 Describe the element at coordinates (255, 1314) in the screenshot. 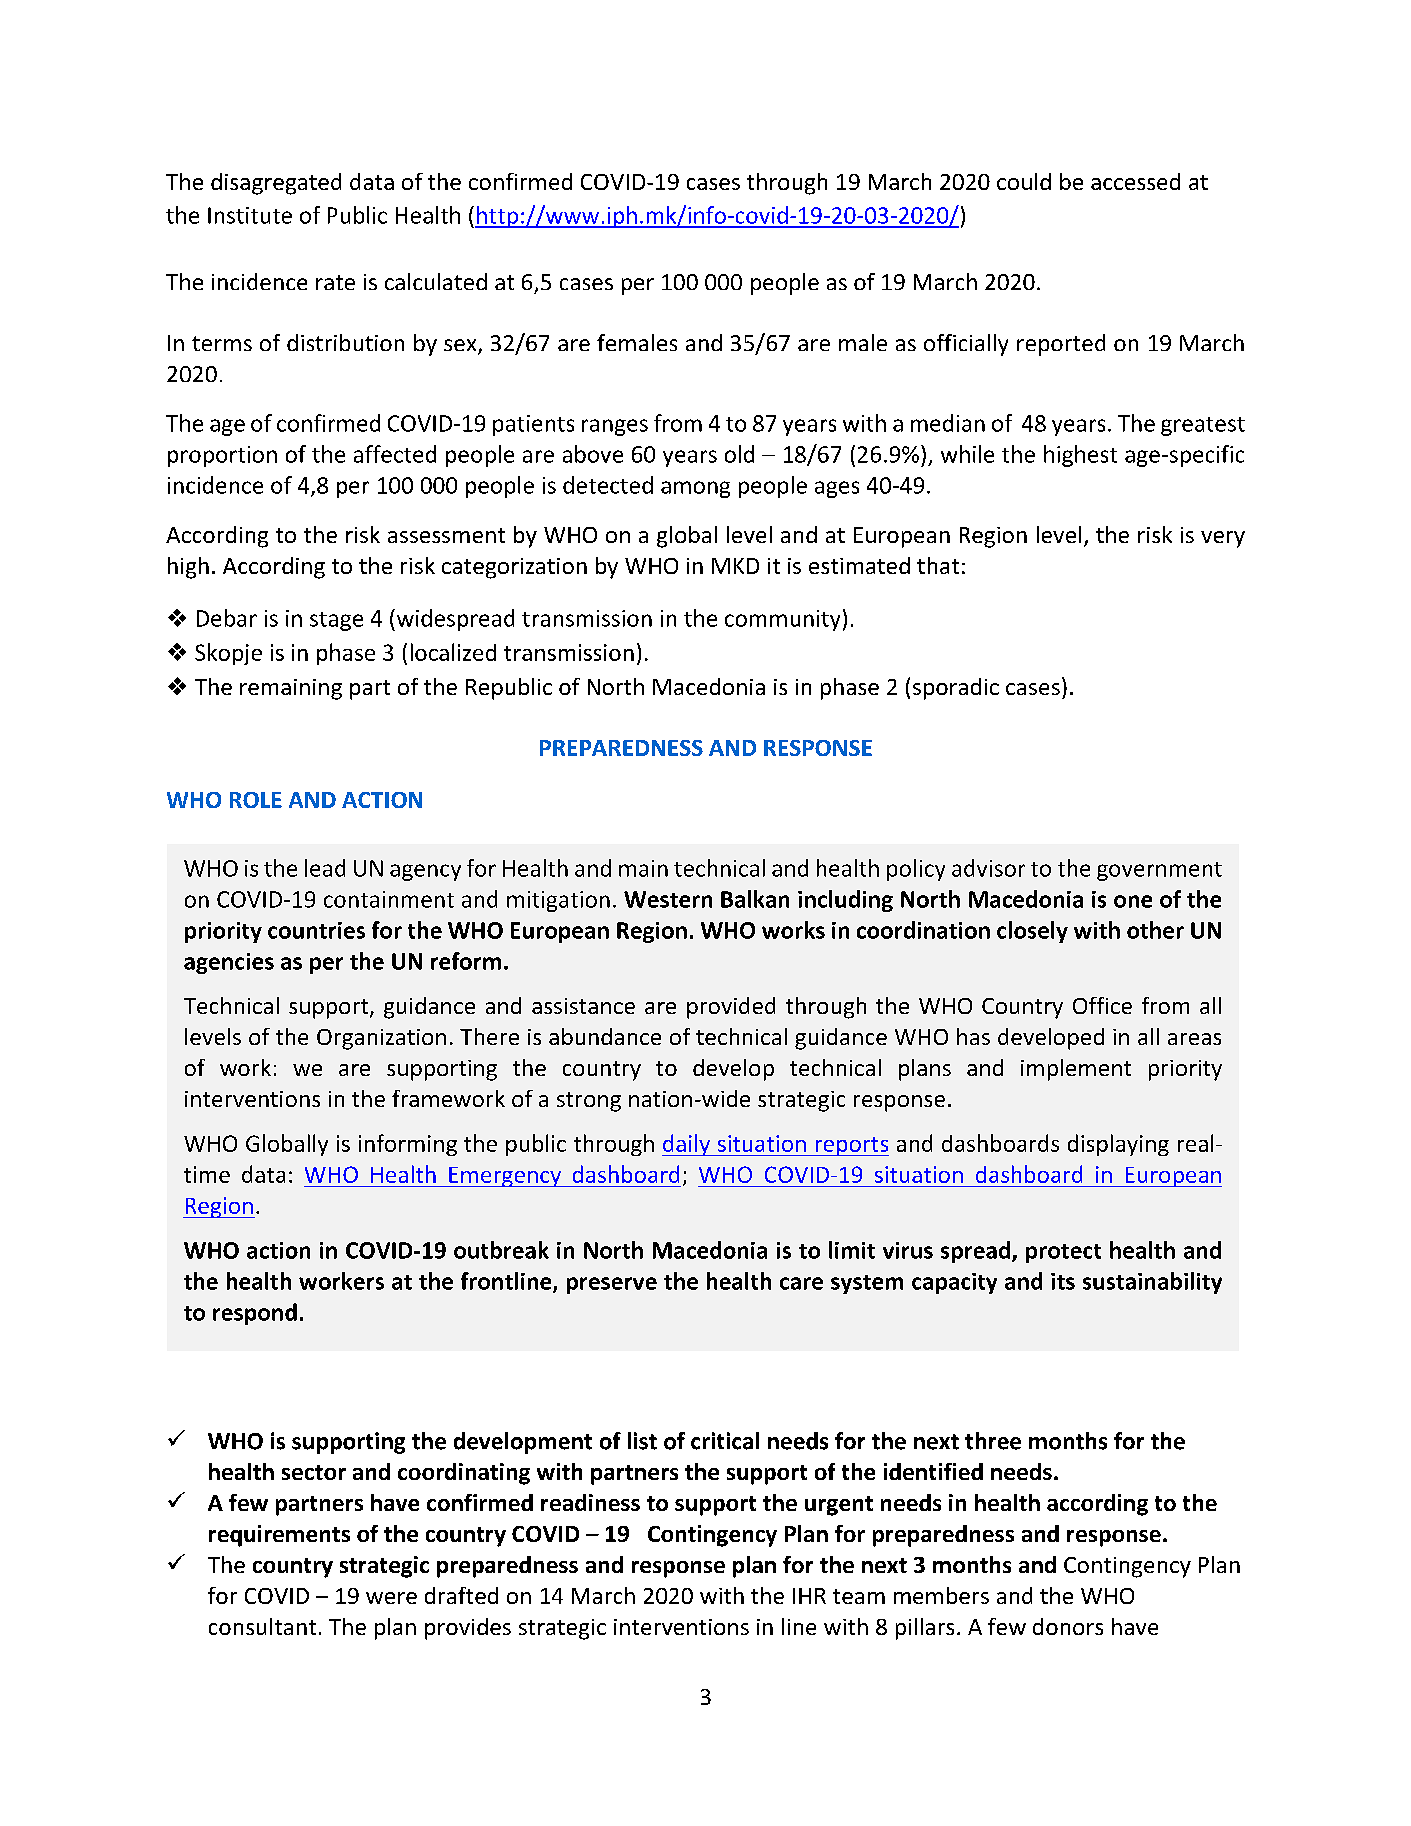

I see `respond` at that location.
